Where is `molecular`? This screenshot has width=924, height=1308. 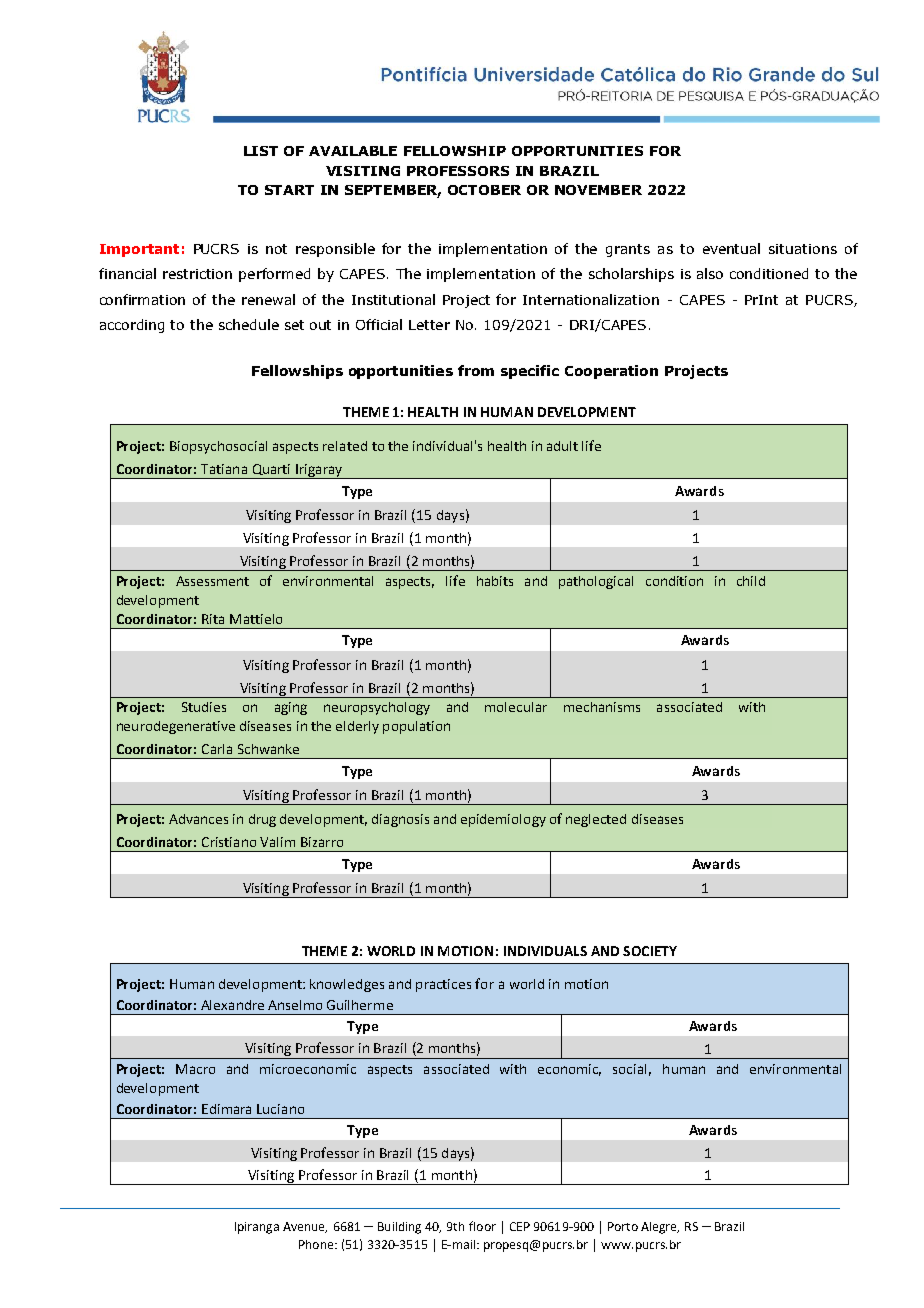 molecular is located at coordinates (516, 707).
